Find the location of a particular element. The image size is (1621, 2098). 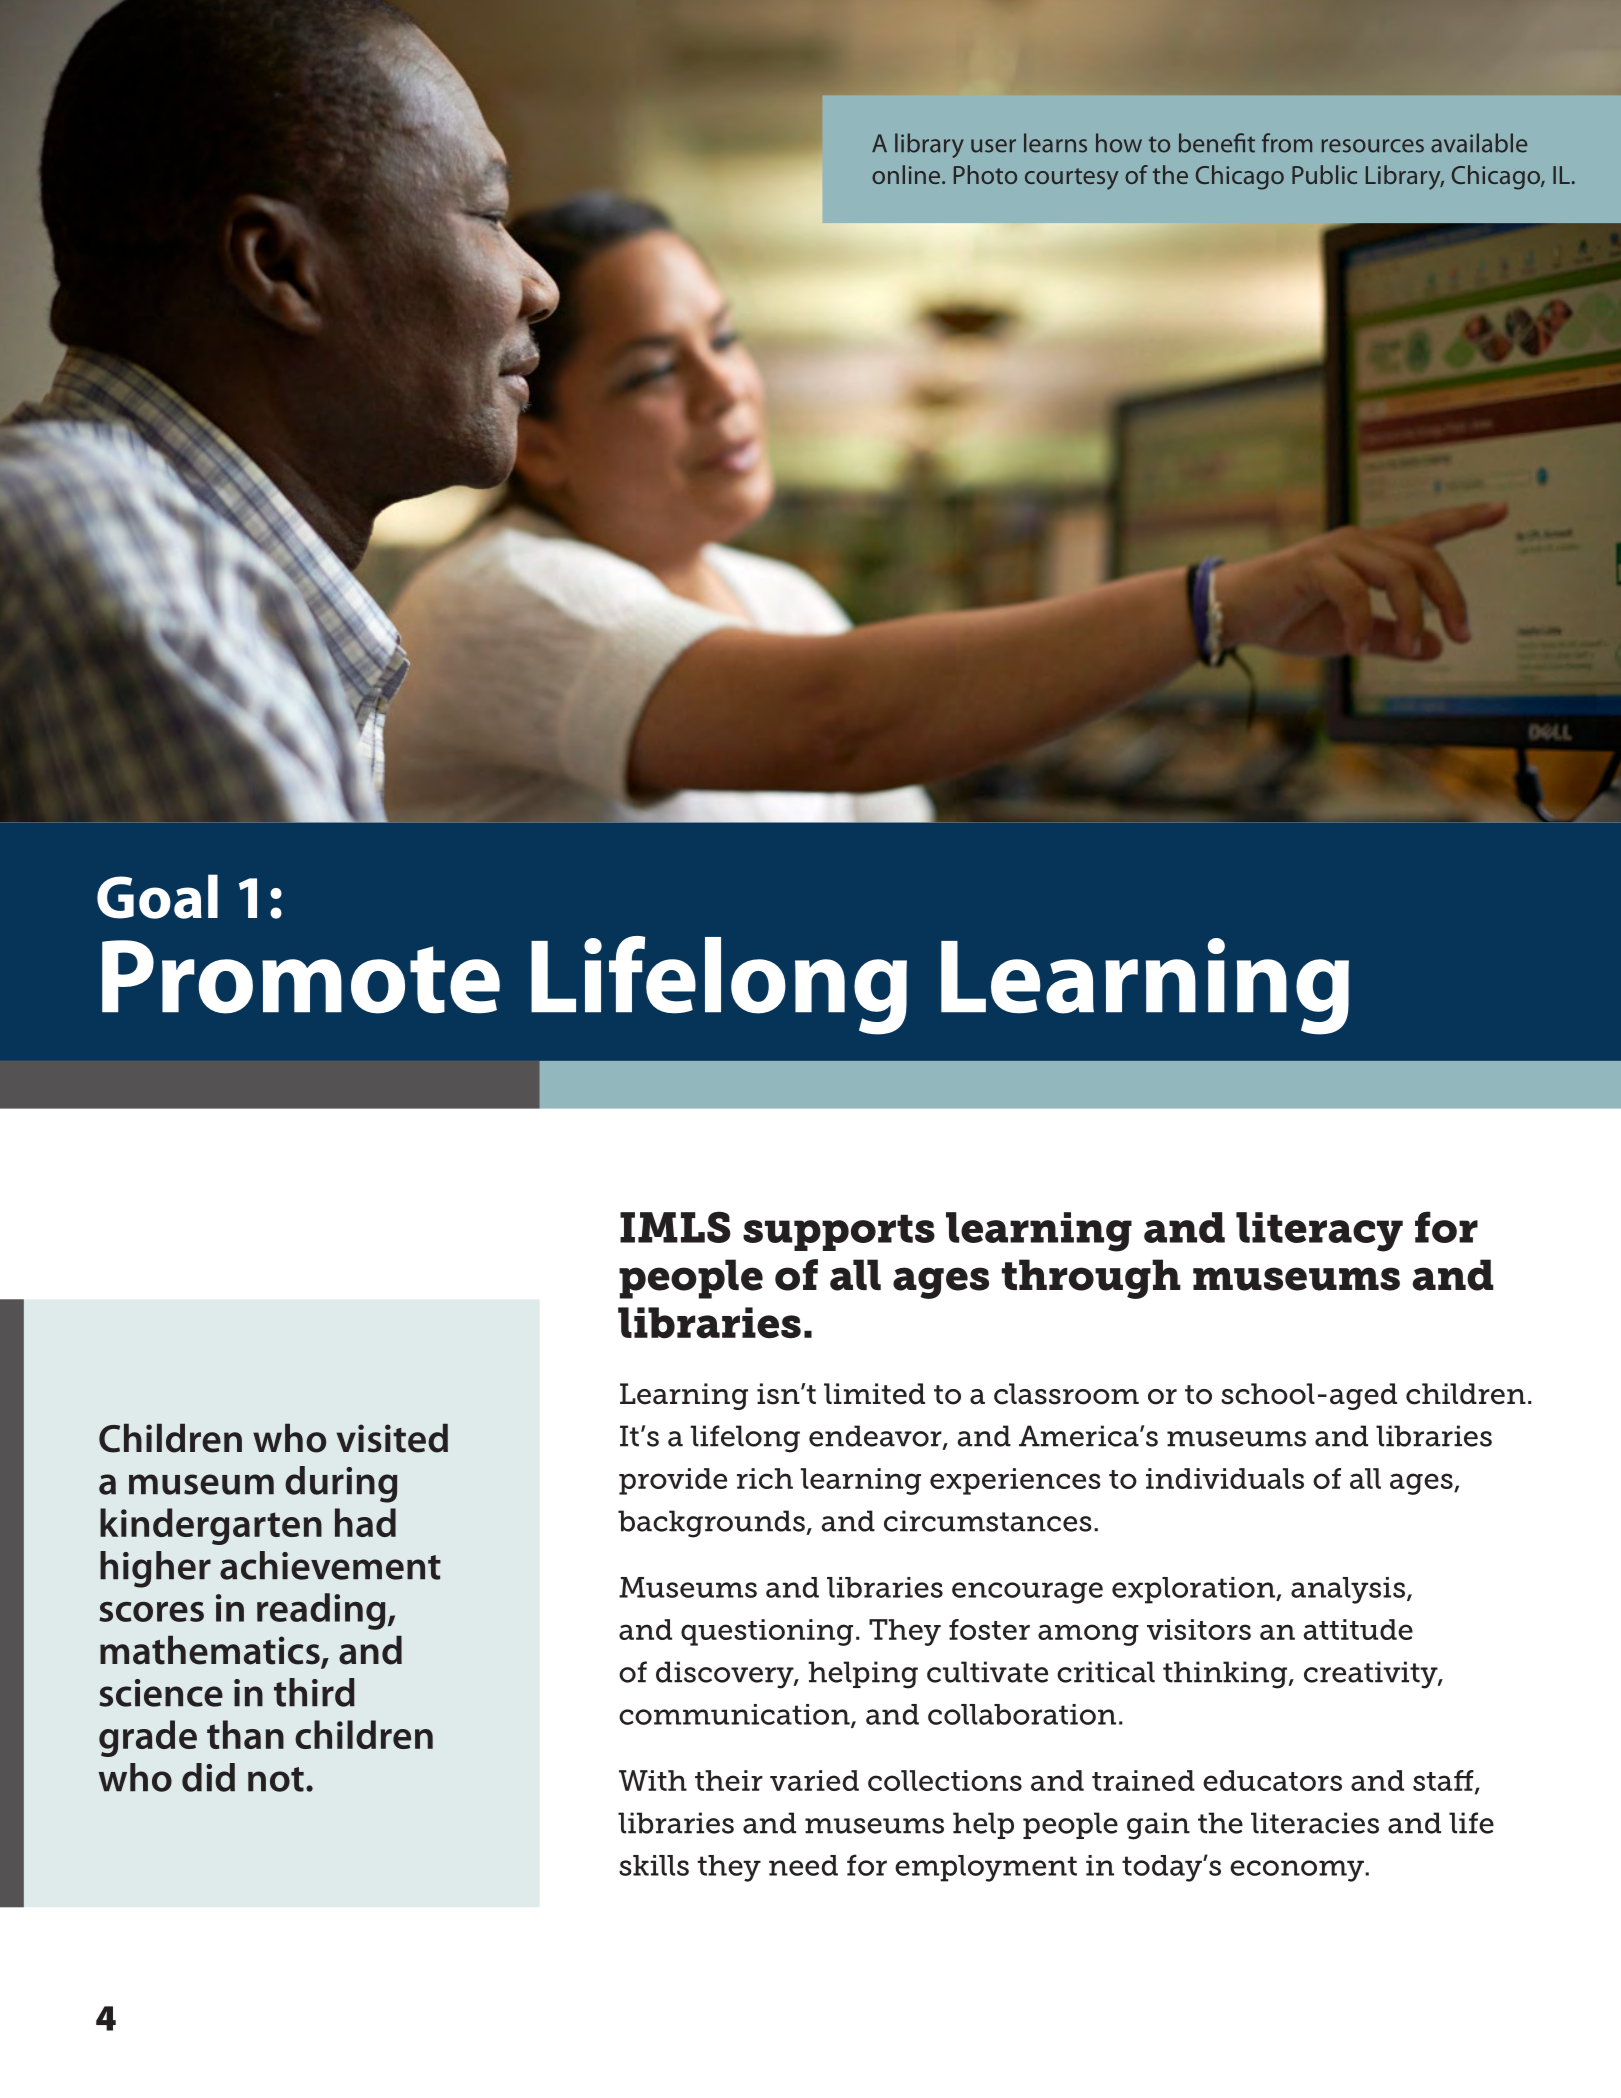

resources is located at coordinates (1372, 146).
